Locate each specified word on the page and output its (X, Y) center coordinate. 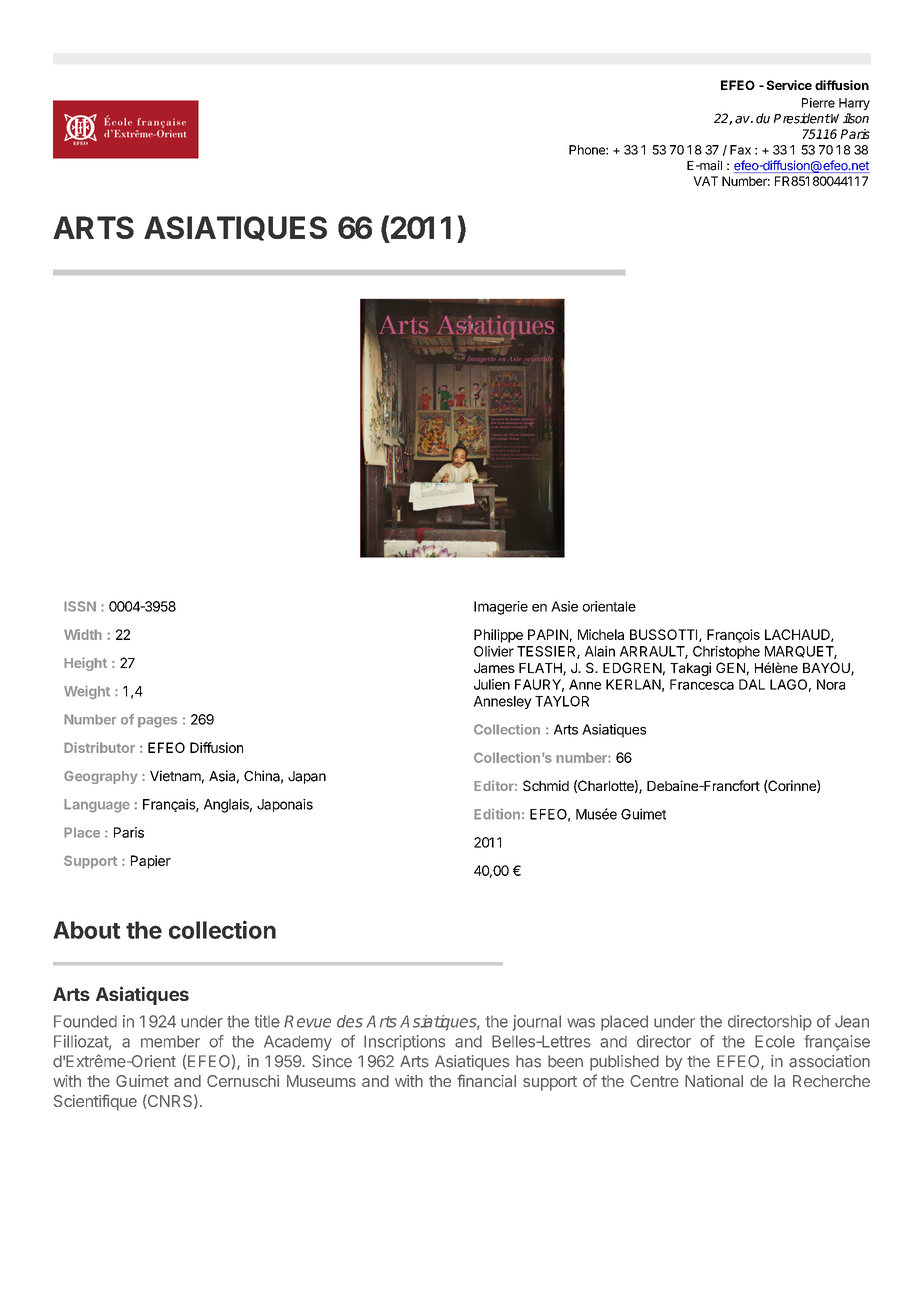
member (170, 1041)
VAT (705, 181)
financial (486, 1080)
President (802, 118)
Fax (740, 150)
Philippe (498, 636)
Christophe (726, 652)
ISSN (80, 606)
